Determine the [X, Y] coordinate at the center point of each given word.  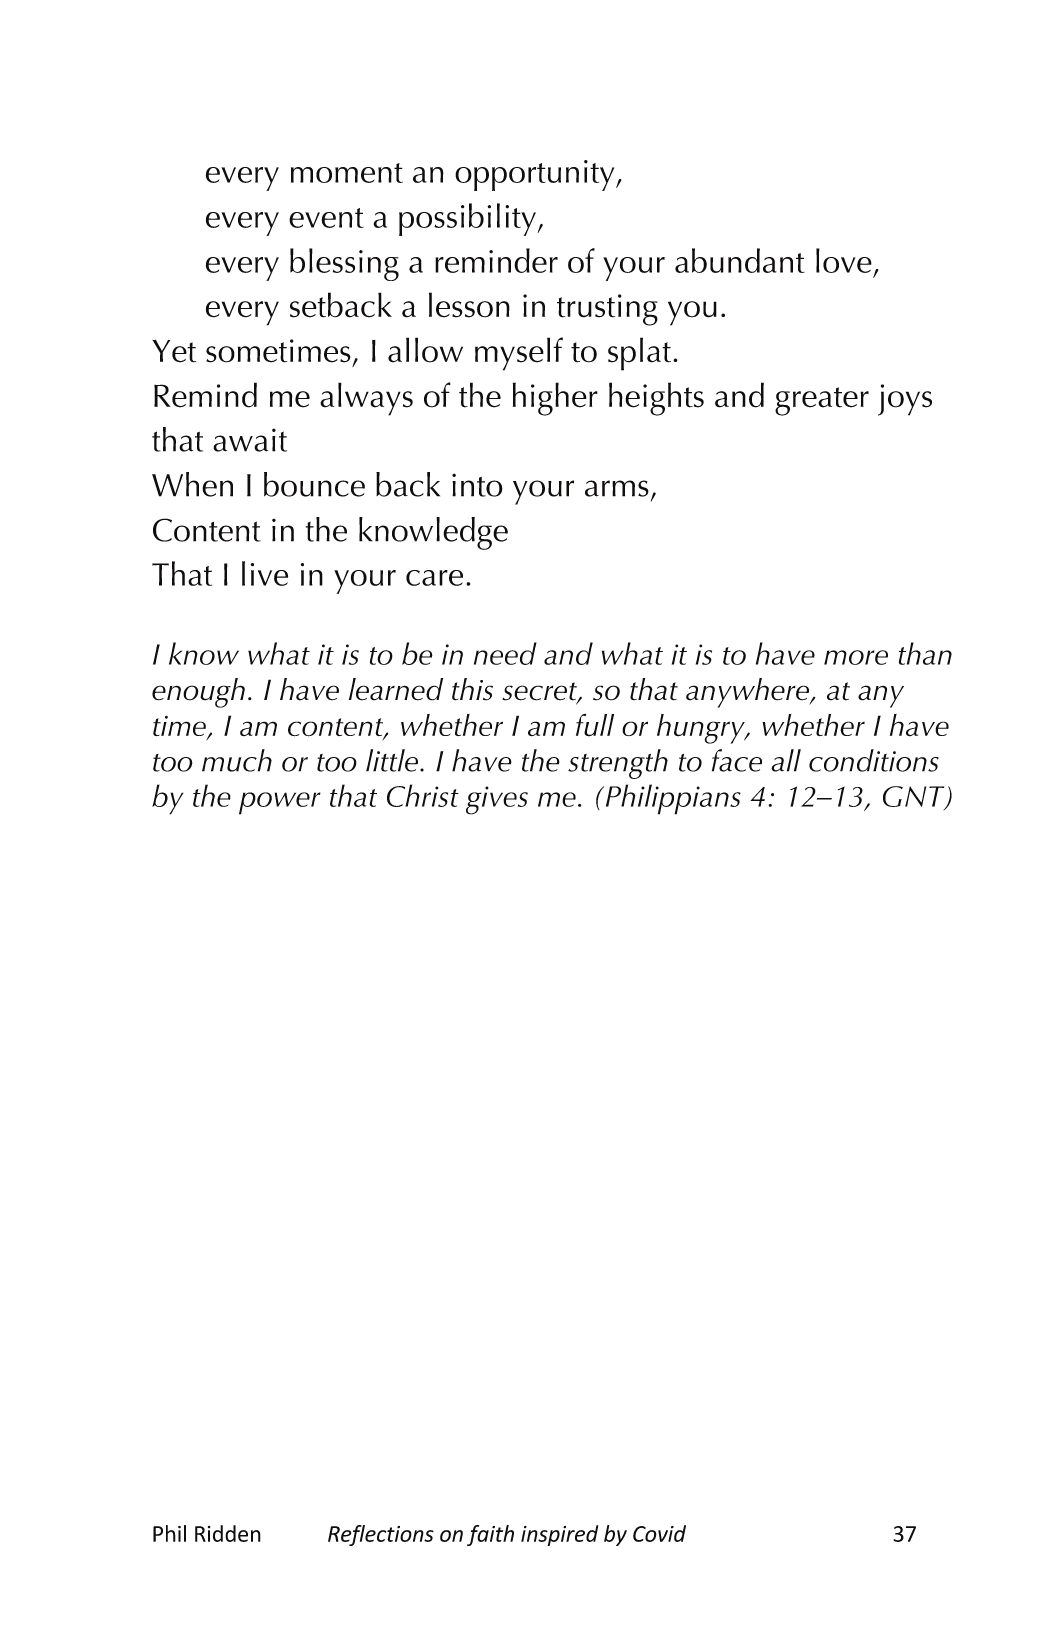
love [844, 260]
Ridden [228, 1533]
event [326, 218]
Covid [659, 1533]
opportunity [536, 175]
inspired [559, 1535]
